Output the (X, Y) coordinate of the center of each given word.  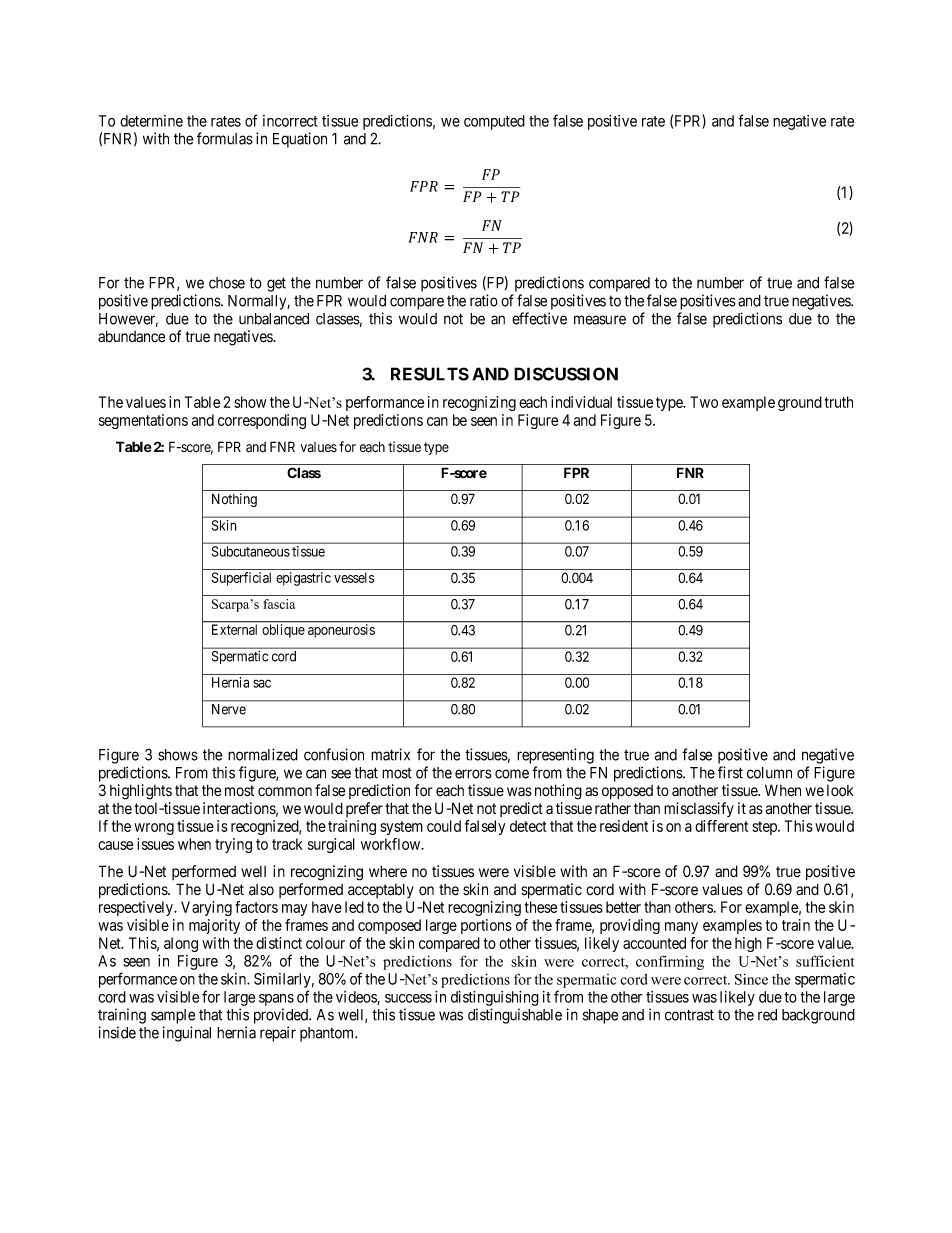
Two (704, 402)
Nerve (229, 709)
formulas (225, 138)
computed (494, 122)
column (769, 773)
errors (473, 774)
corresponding (262, 421)
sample (173, 1016)
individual (581, 402)
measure (600, 320)
